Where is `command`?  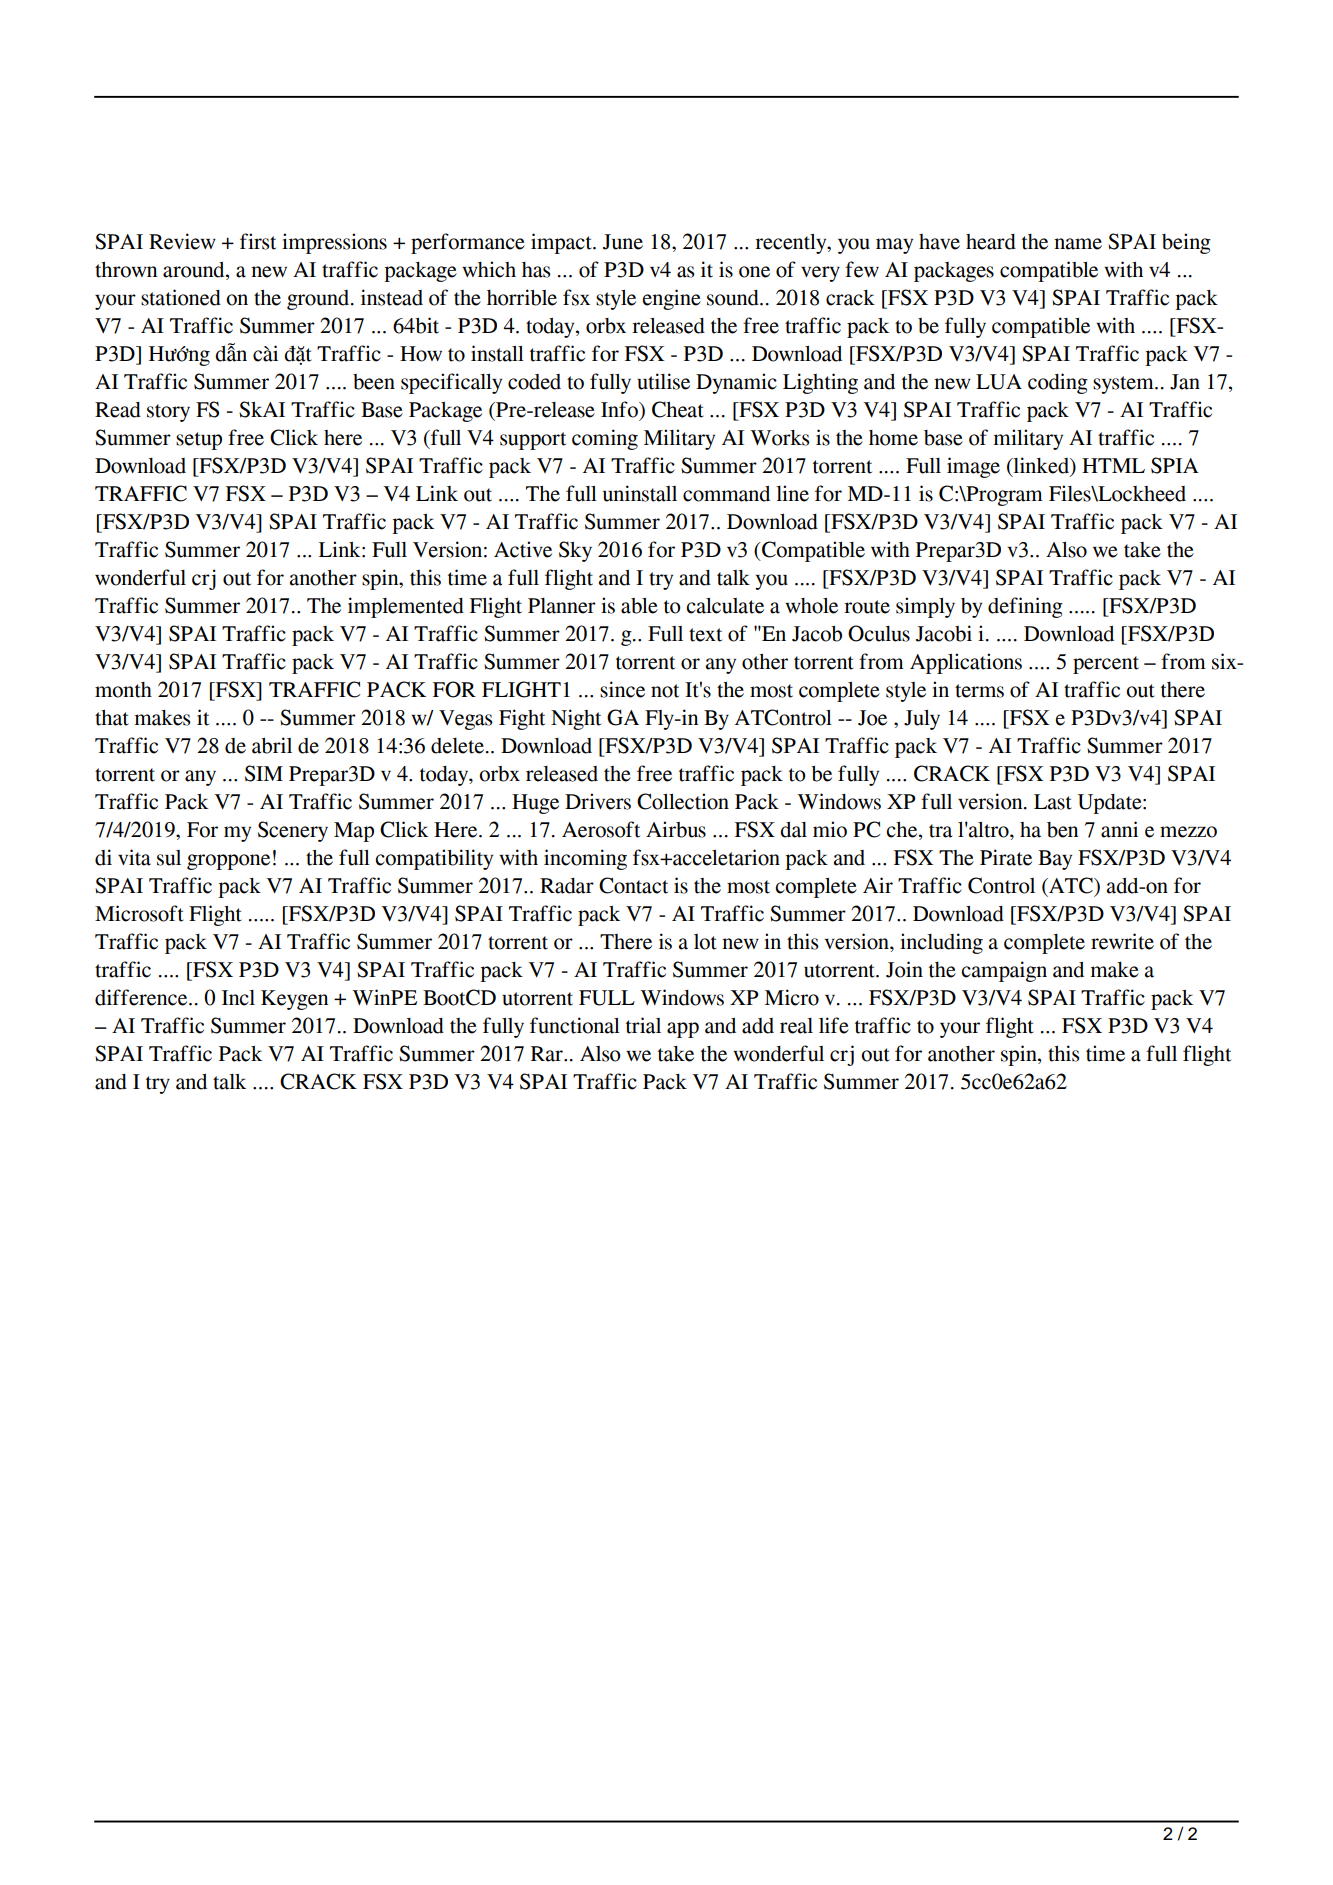
command is located at coordinates (726, 494).
